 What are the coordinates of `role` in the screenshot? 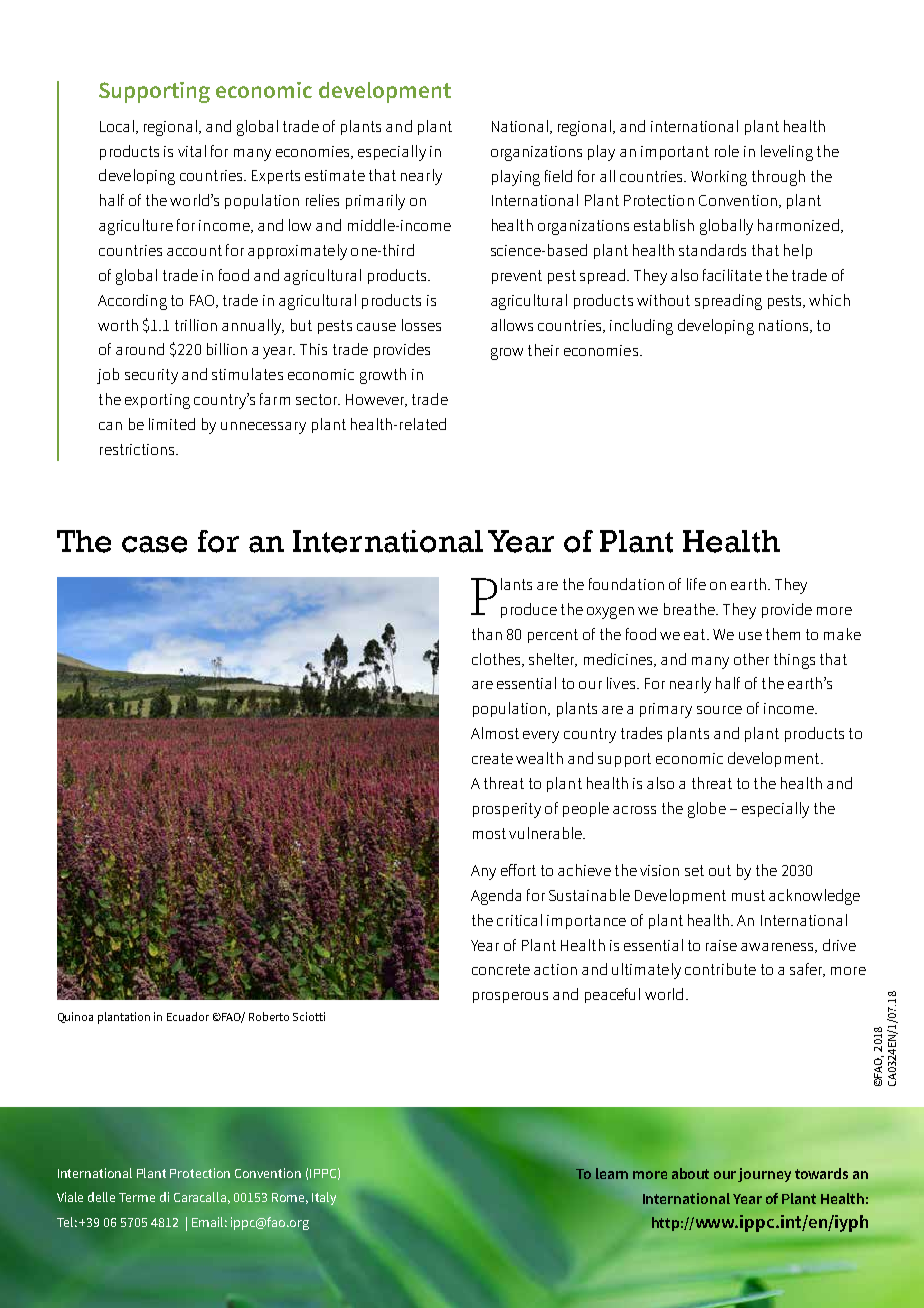 It's located at (727, 151).
